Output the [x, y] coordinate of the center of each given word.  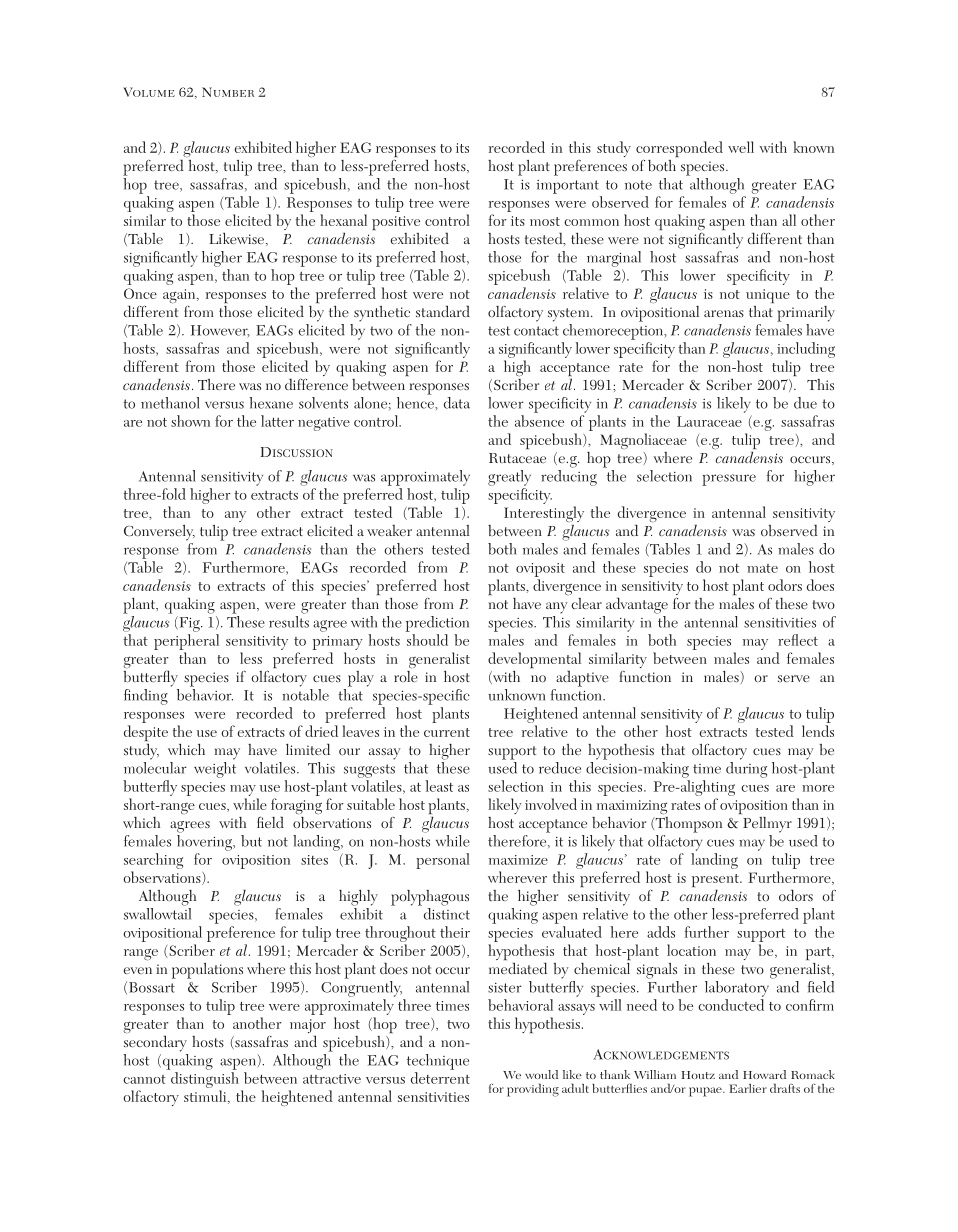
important [568, 187]
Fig [189, 624]
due [805, 403]
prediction [437, 624]
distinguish [205, 1081]
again [180, 296]
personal [443, 861]
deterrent [440, 1078]
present [716, 882]
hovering [206, 843]
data [457, 403]
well [741, 147]
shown [190, 421]
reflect [798, 640]
